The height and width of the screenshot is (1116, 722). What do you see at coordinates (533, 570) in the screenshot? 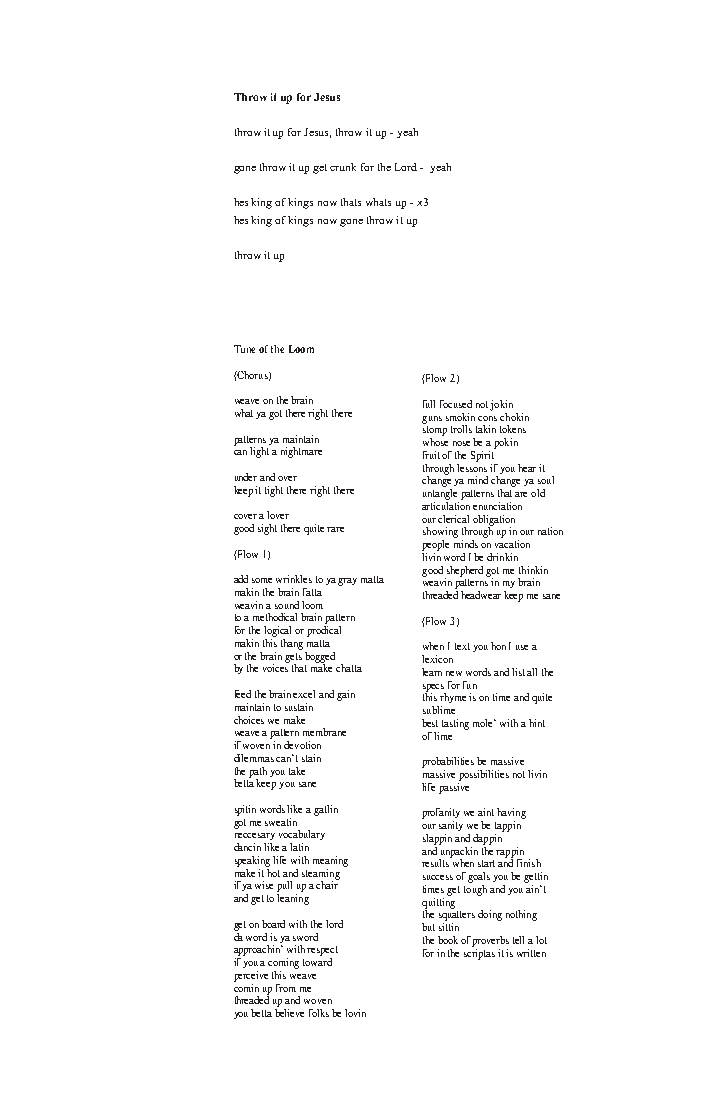
I see `thinkin` at bounding box center [533, 570].
